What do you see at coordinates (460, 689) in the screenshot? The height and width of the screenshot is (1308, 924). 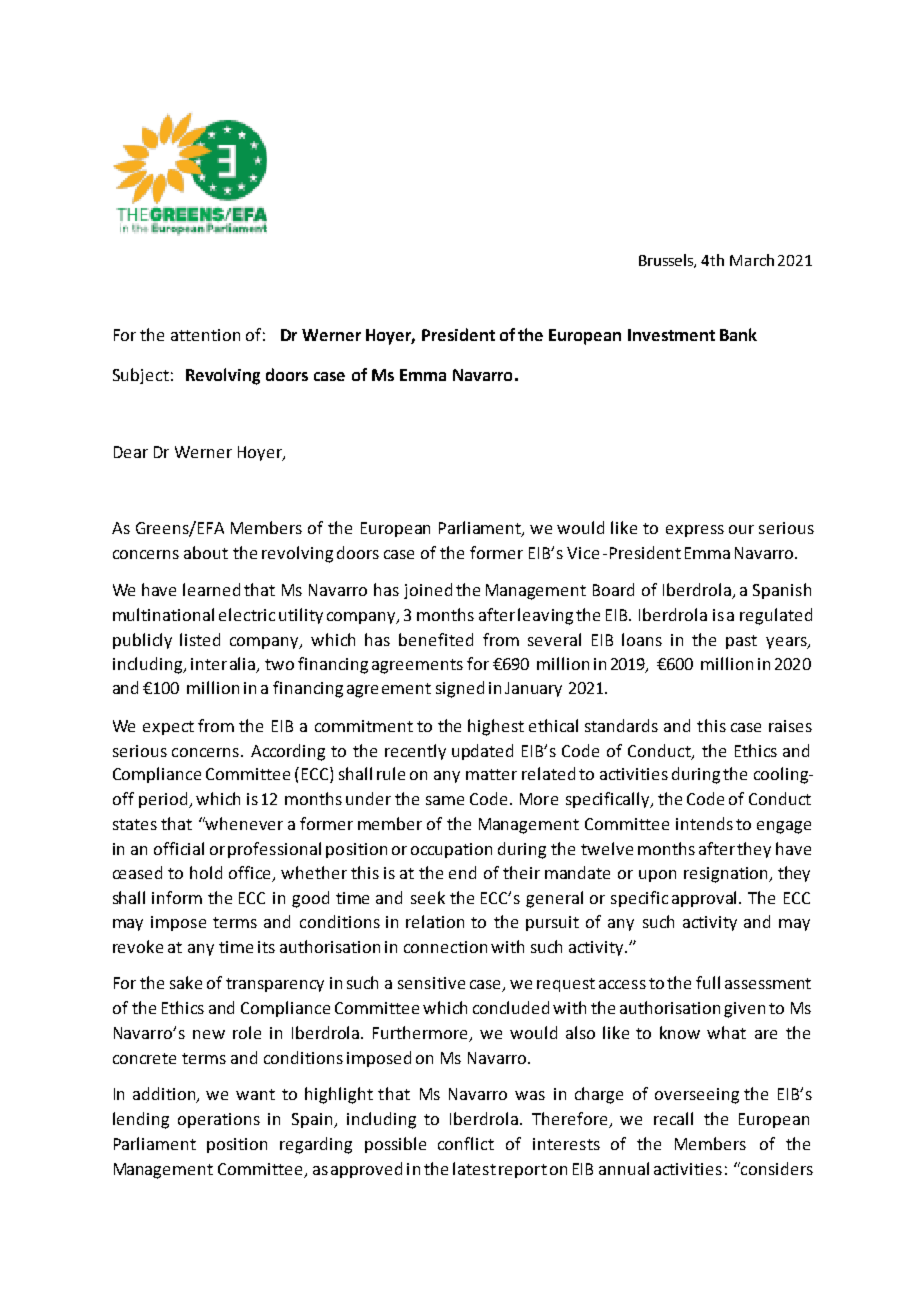 I see `signed` at bounding box center [460, 689].
